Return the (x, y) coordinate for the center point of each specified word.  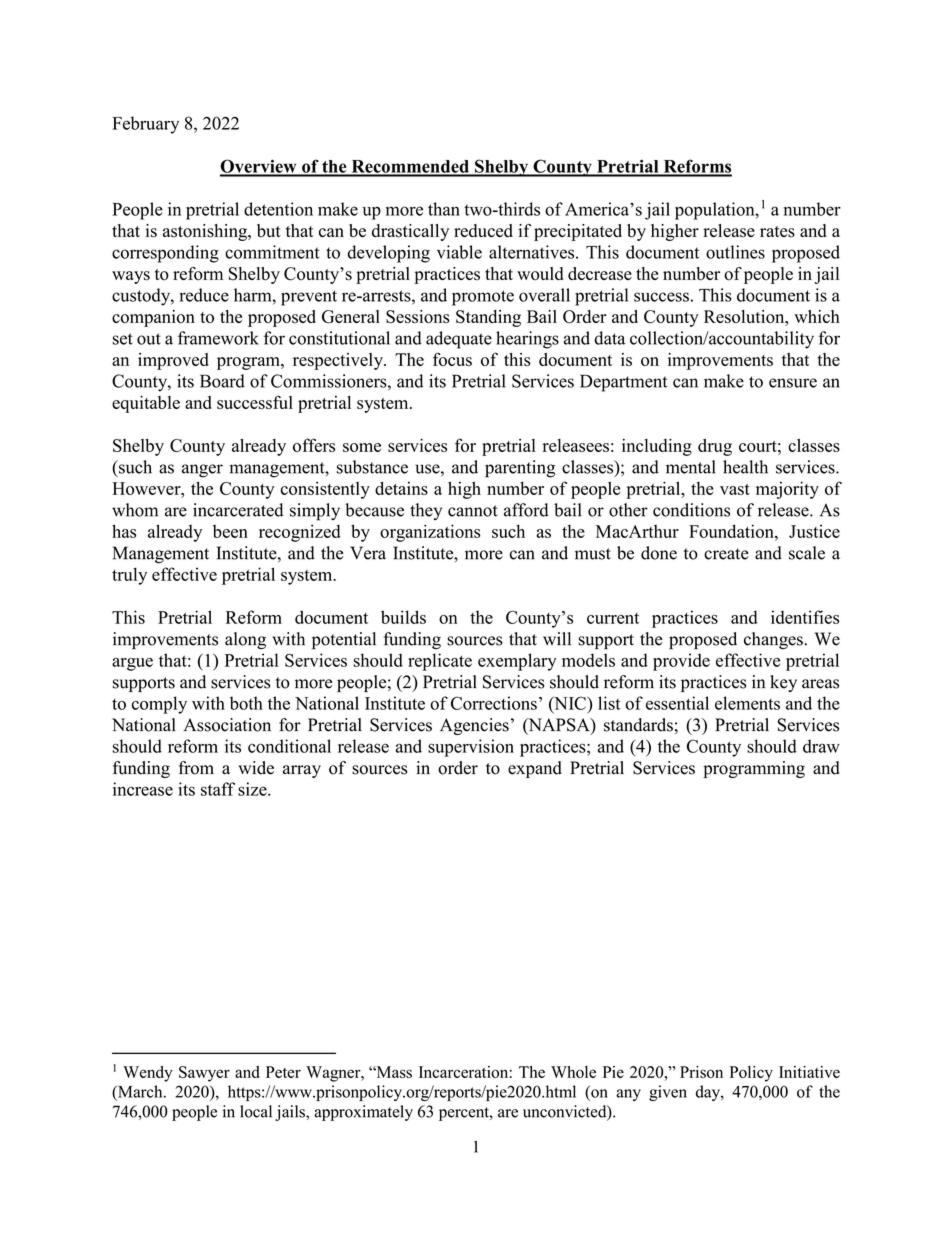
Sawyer (204, 1074)
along (245, 640)
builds (403, 617)
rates (777, 232)
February (145, 125)
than (444, 209)
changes (774, 640)
